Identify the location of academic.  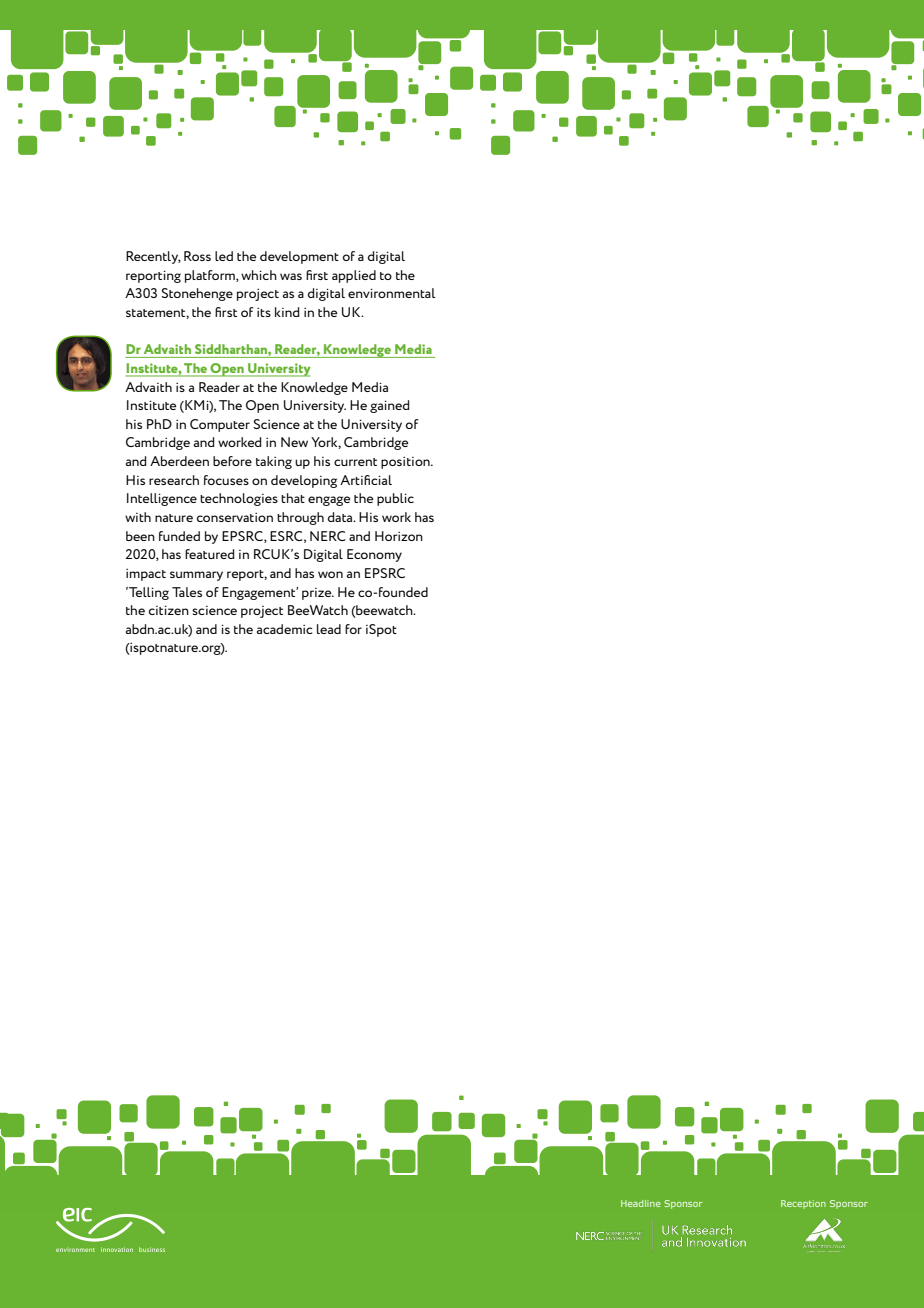
(284, 629).
